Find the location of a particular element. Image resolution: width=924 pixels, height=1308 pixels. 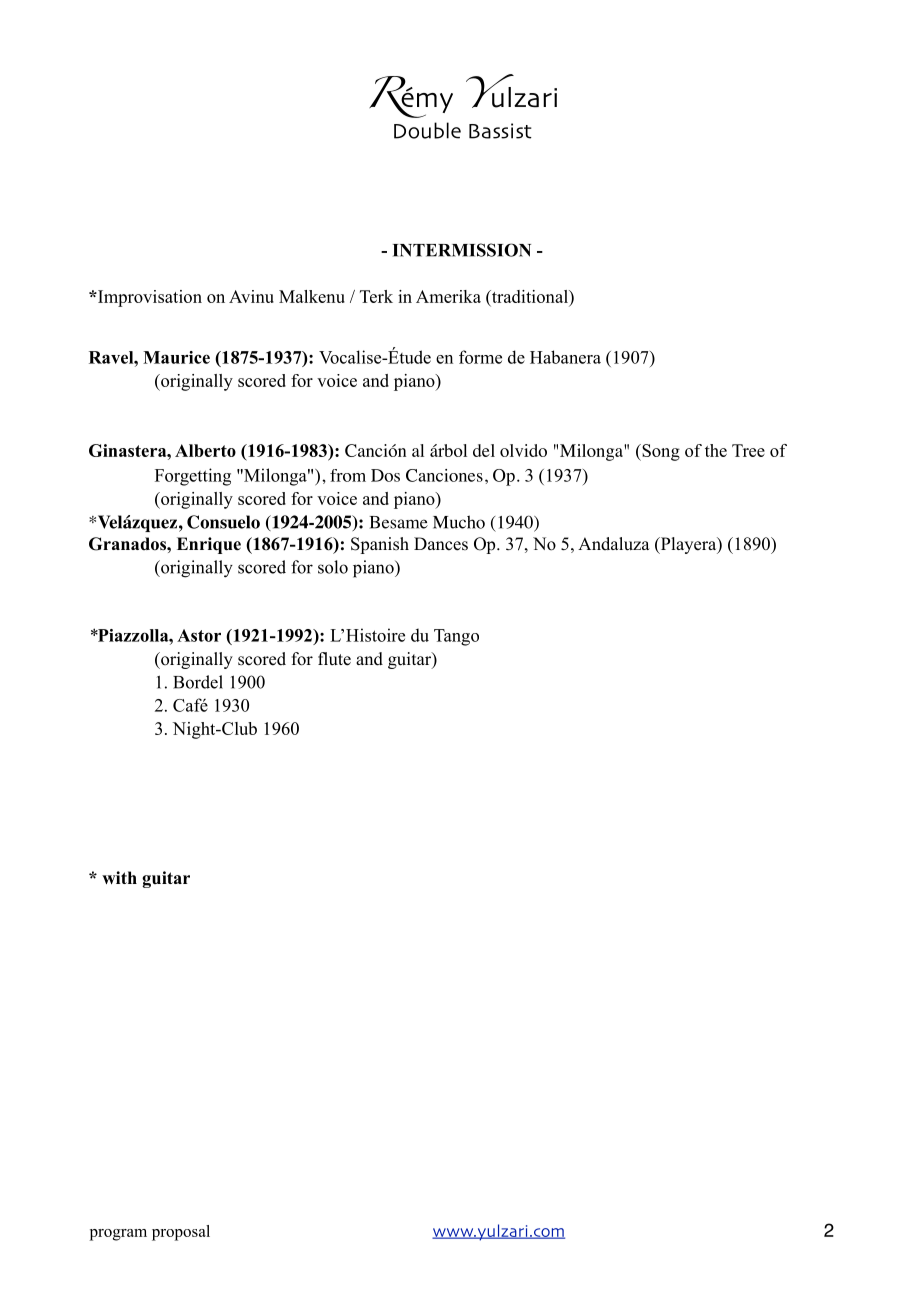

Improvisation is located at coordinates (148, 298).
